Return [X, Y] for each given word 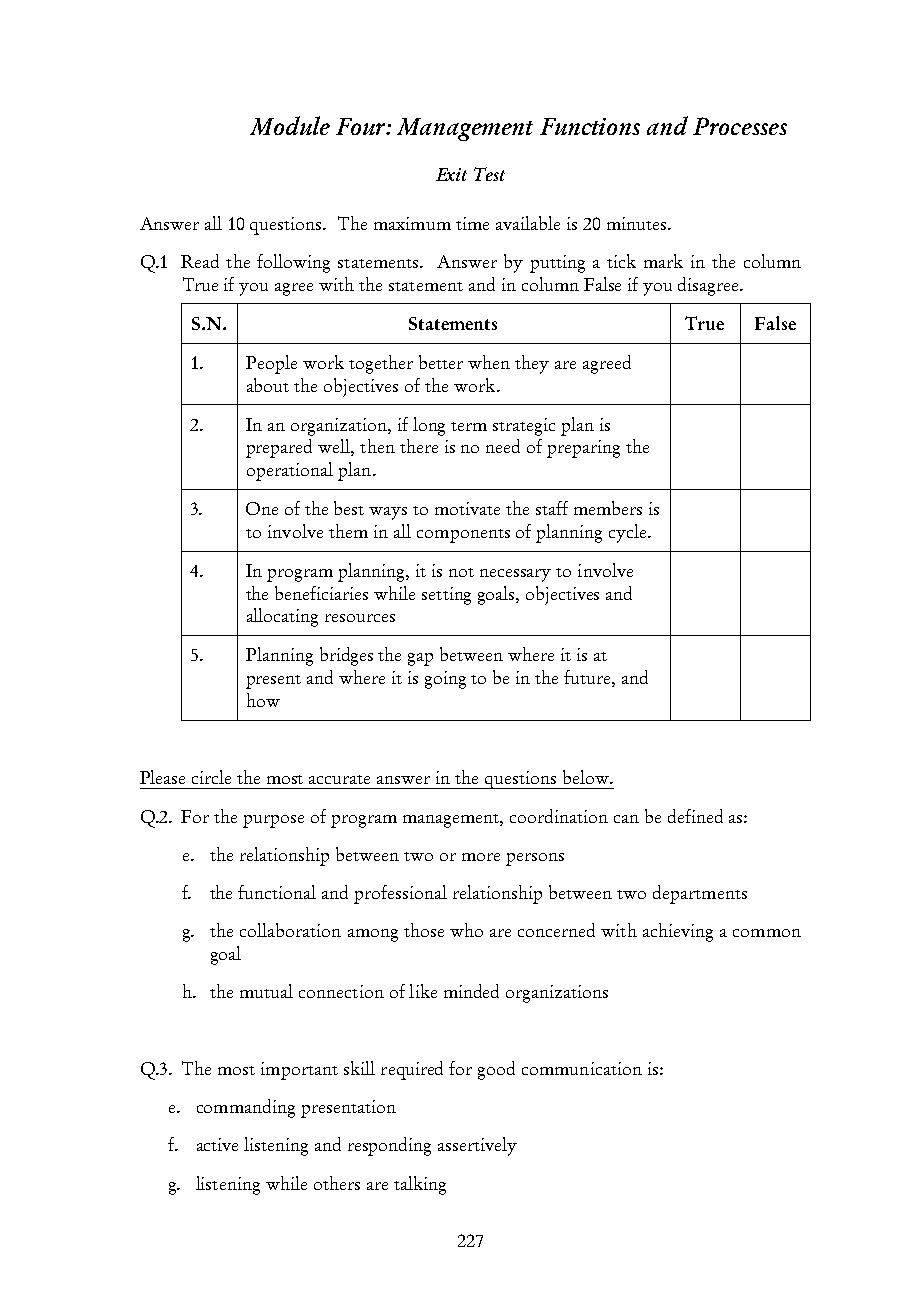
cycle [629, 533]
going [445, 680]
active [217, 1144]
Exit [451, 174]
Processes [740, 126]
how [263, 700]
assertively [477, 1146]
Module [290, 125]
